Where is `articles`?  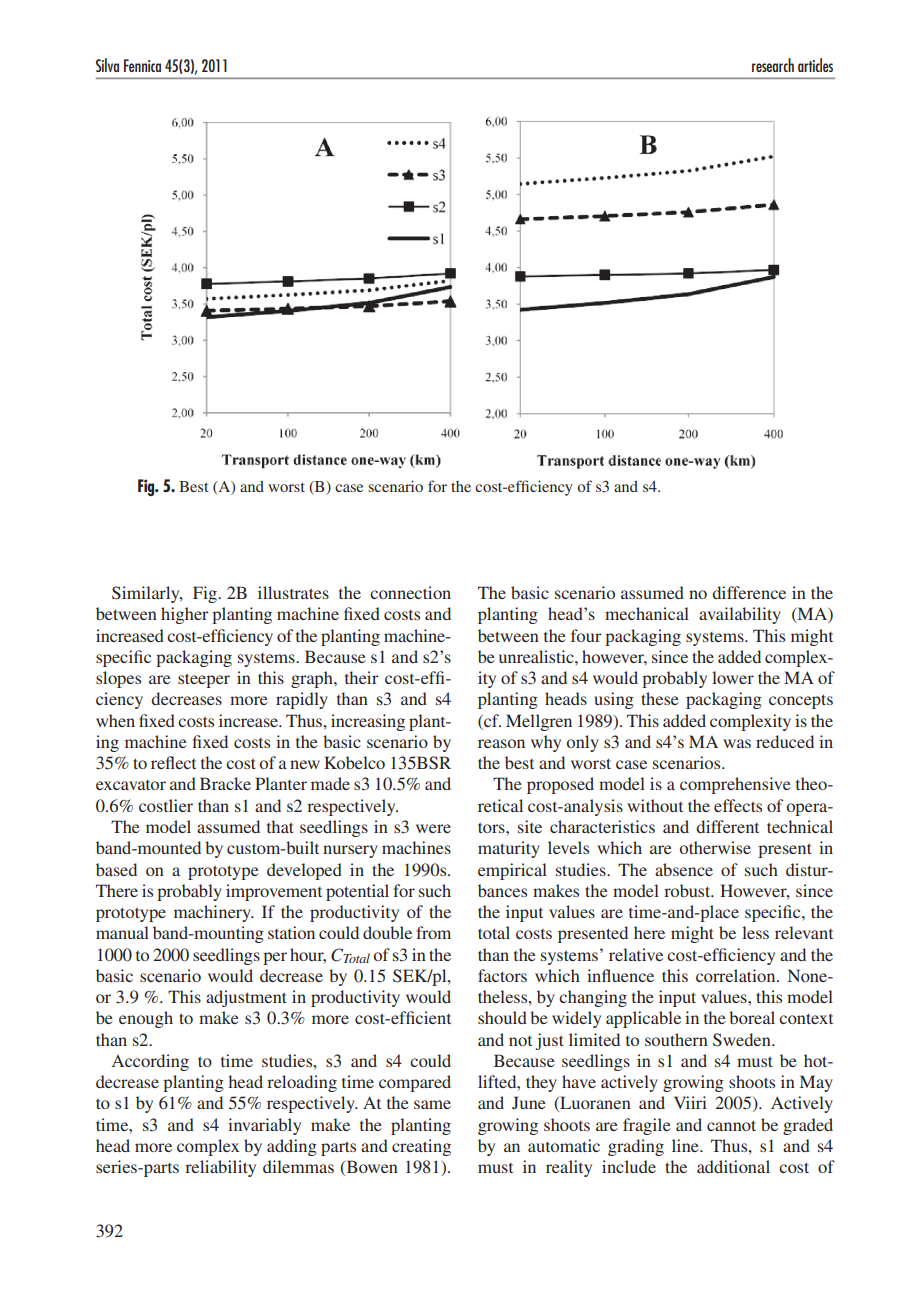 articles is located at coordinates (815, 65).
